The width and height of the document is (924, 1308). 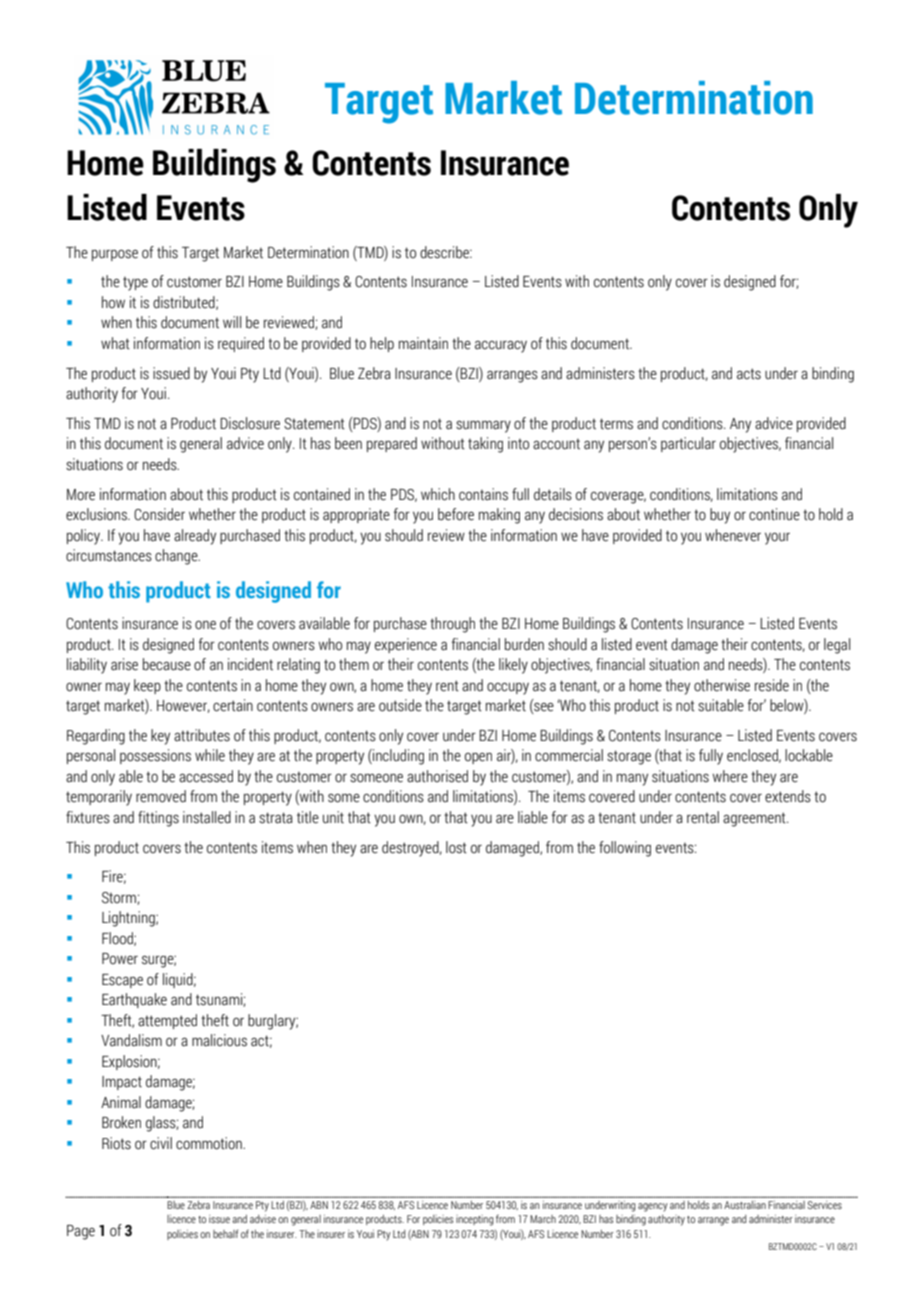 What do you see at coordinates (135, 283) in the document?
I see `type` at bounding box center [135, 283].
